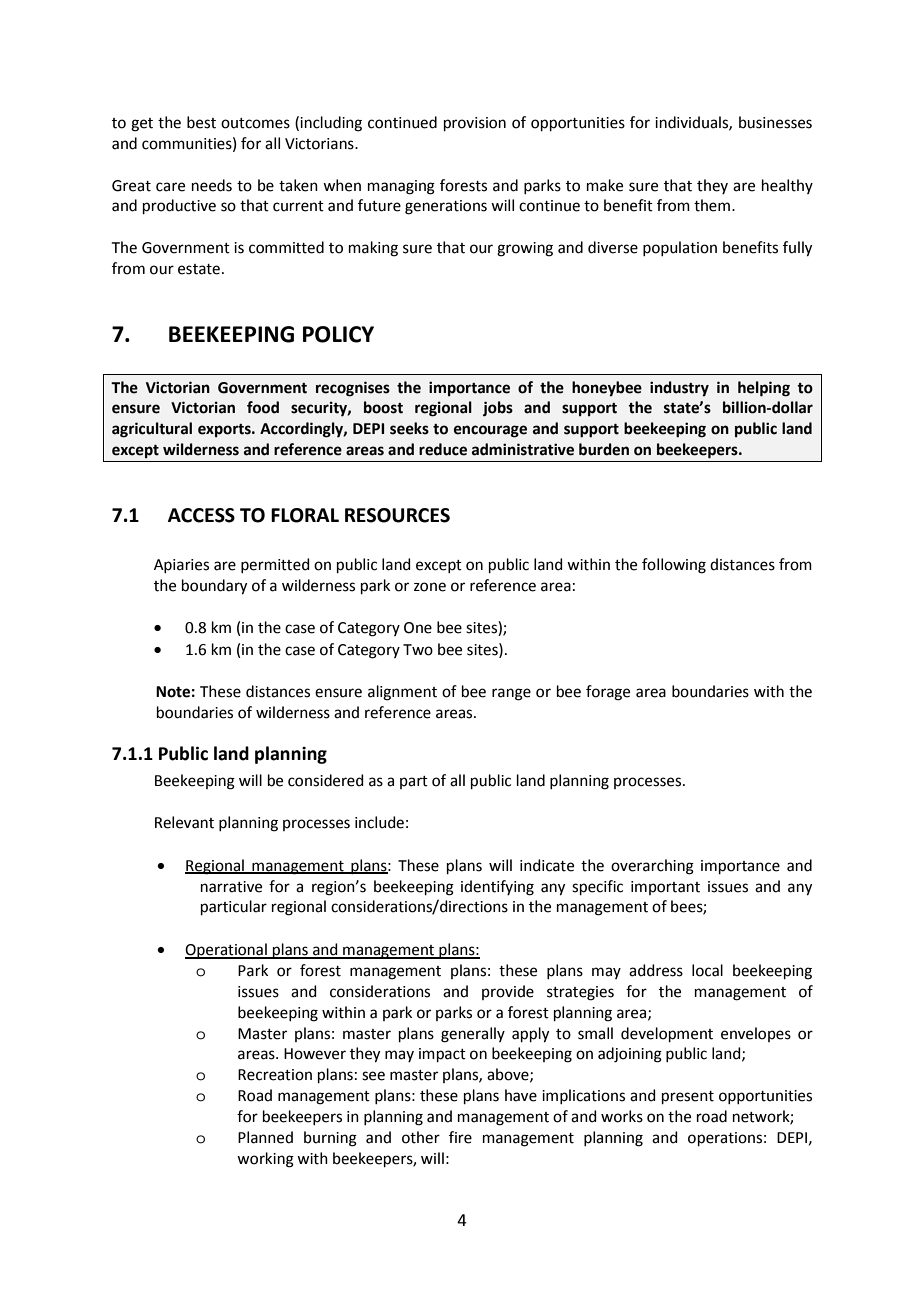 This screenshot has height=1308, width=924. Describe the element at coordinates (430, 587) in the screenshot. I see `zone` at that location.
